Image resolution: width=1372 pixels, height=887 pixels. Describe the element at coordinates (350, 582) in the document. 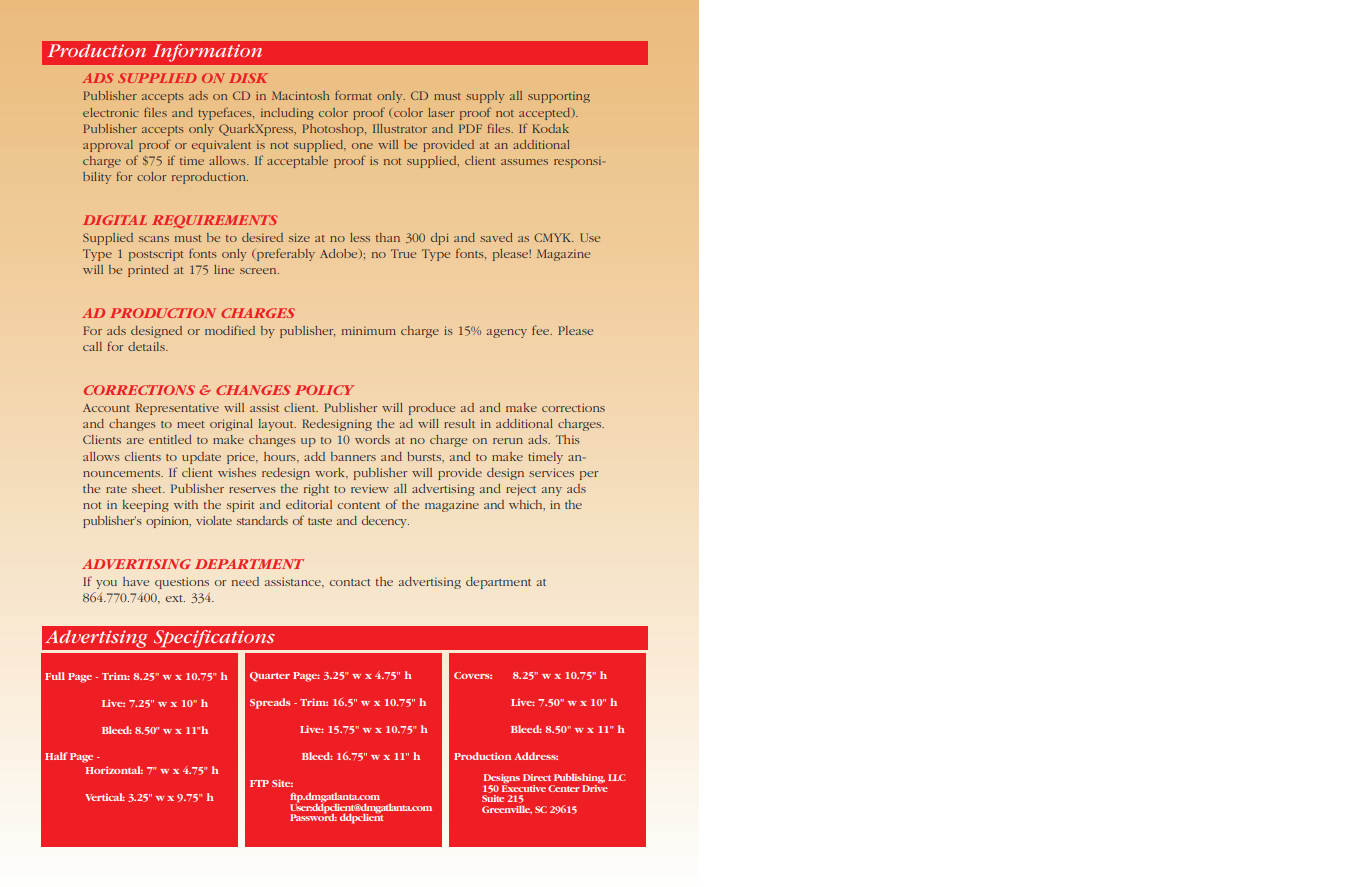

I see `contact` at that location.
